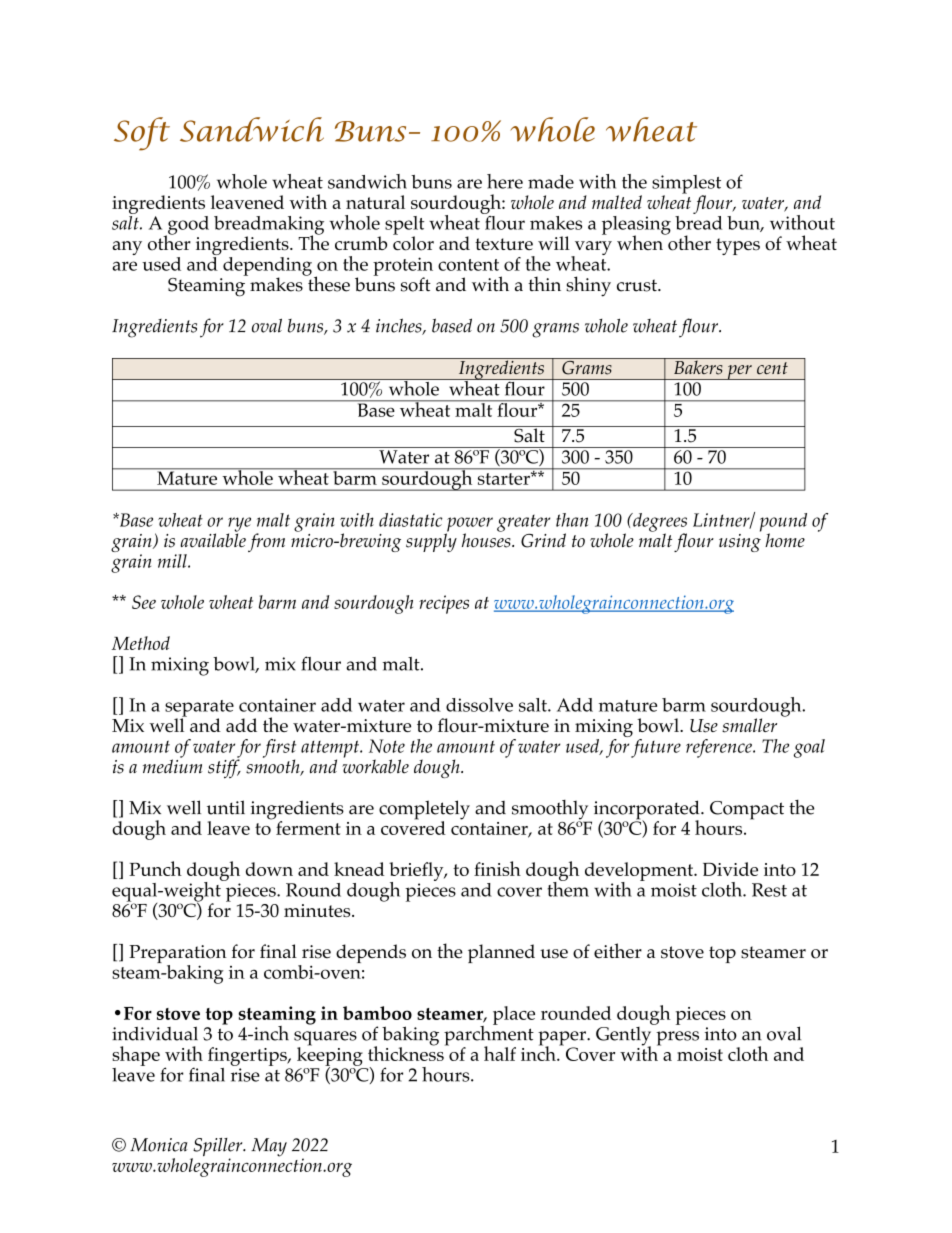 The width and height of the image is (952, 1233). Describe the element at coordinates (497, 868) in the image. I see `finish` at that location.
